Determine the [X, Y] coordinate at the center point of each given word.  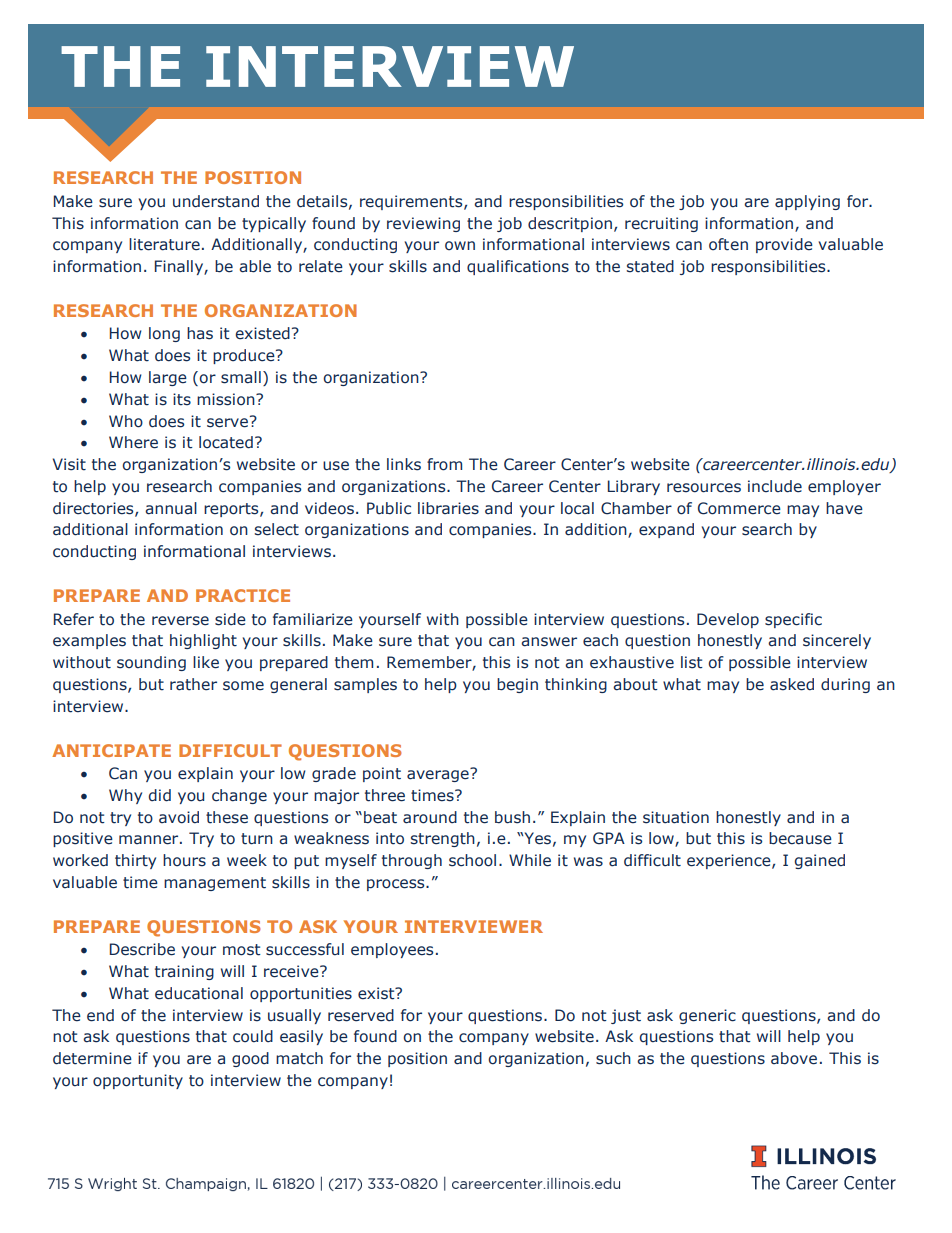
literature [164, 244]
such [613, 1058]
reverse [180, 621]
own [460, 246]
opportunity [138, 1081]
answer [549, 642]
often [728, 244]
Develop [728, 620]
